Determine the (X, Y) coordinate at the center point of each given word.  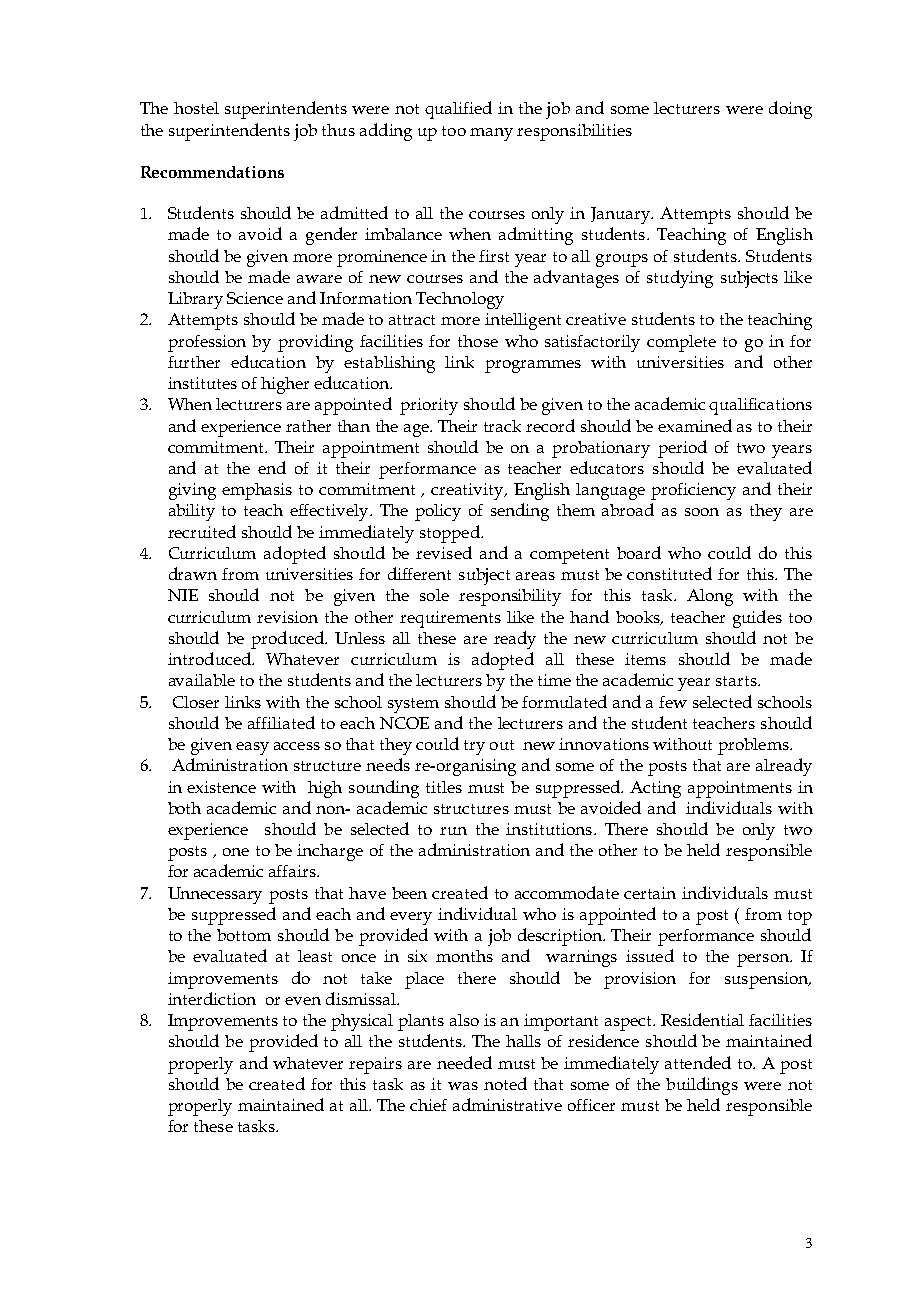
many (491, 134)
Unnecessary (215, 895)
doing (790, 110)
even (303, 1001)
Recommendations (212, 172)
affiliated (281, 722)
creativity (468, 491)
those (478, 341)
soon (702, 512)
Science (255, 298)
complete (681, 343)
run (453, 831)
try (474, 747)
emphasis (257, 491)
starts (737, 681)
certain (650, 893)
